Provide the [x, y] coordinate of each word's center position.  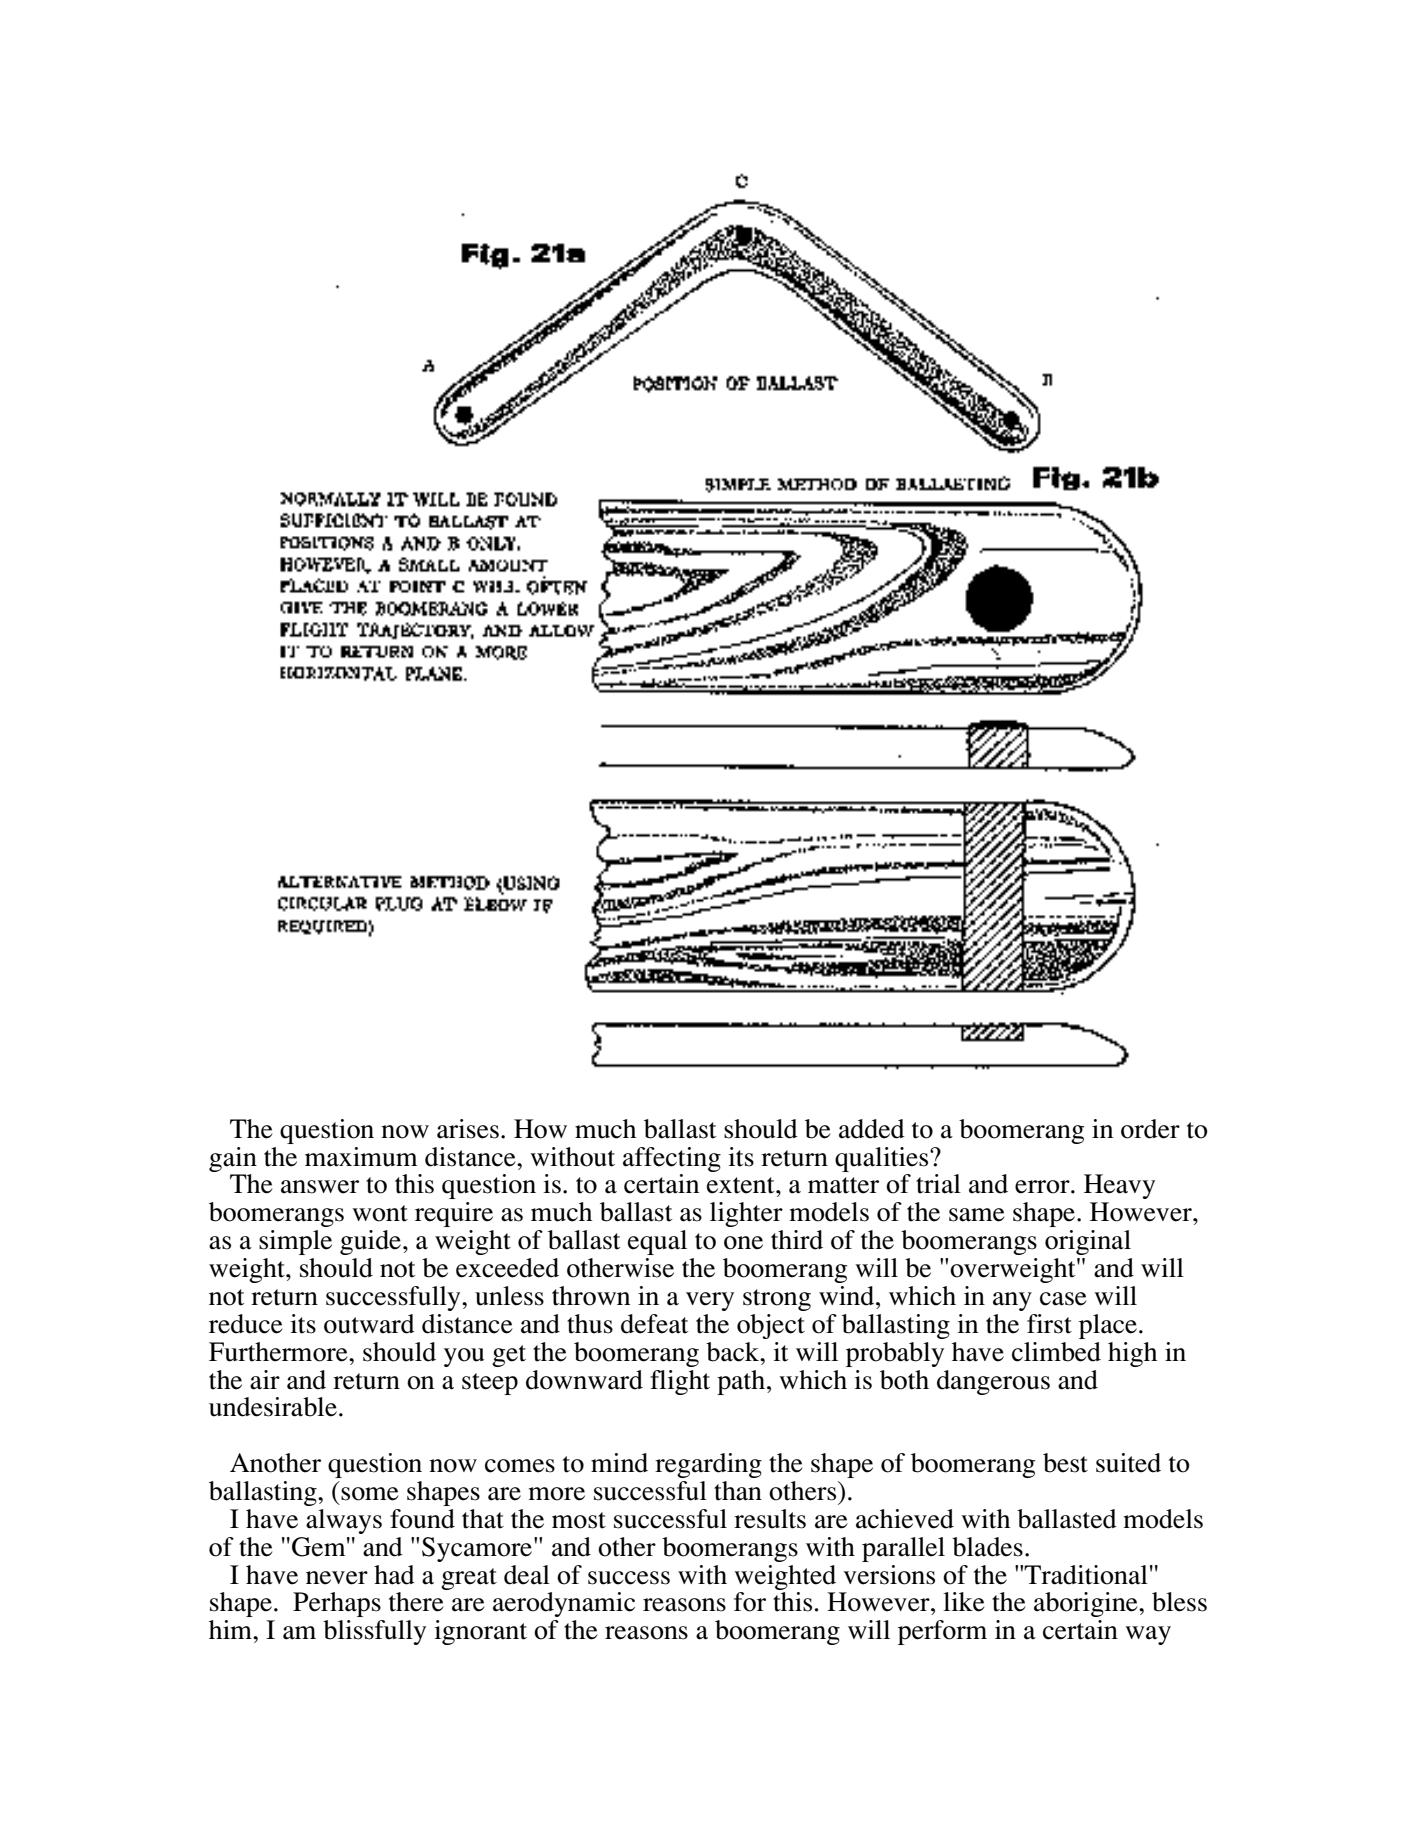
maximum [361, 1157]
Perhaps [337, 1604]
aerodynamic [564, 1604]
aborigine [1087, 1604]
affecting [672, 1159]
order [1150, 1129]
